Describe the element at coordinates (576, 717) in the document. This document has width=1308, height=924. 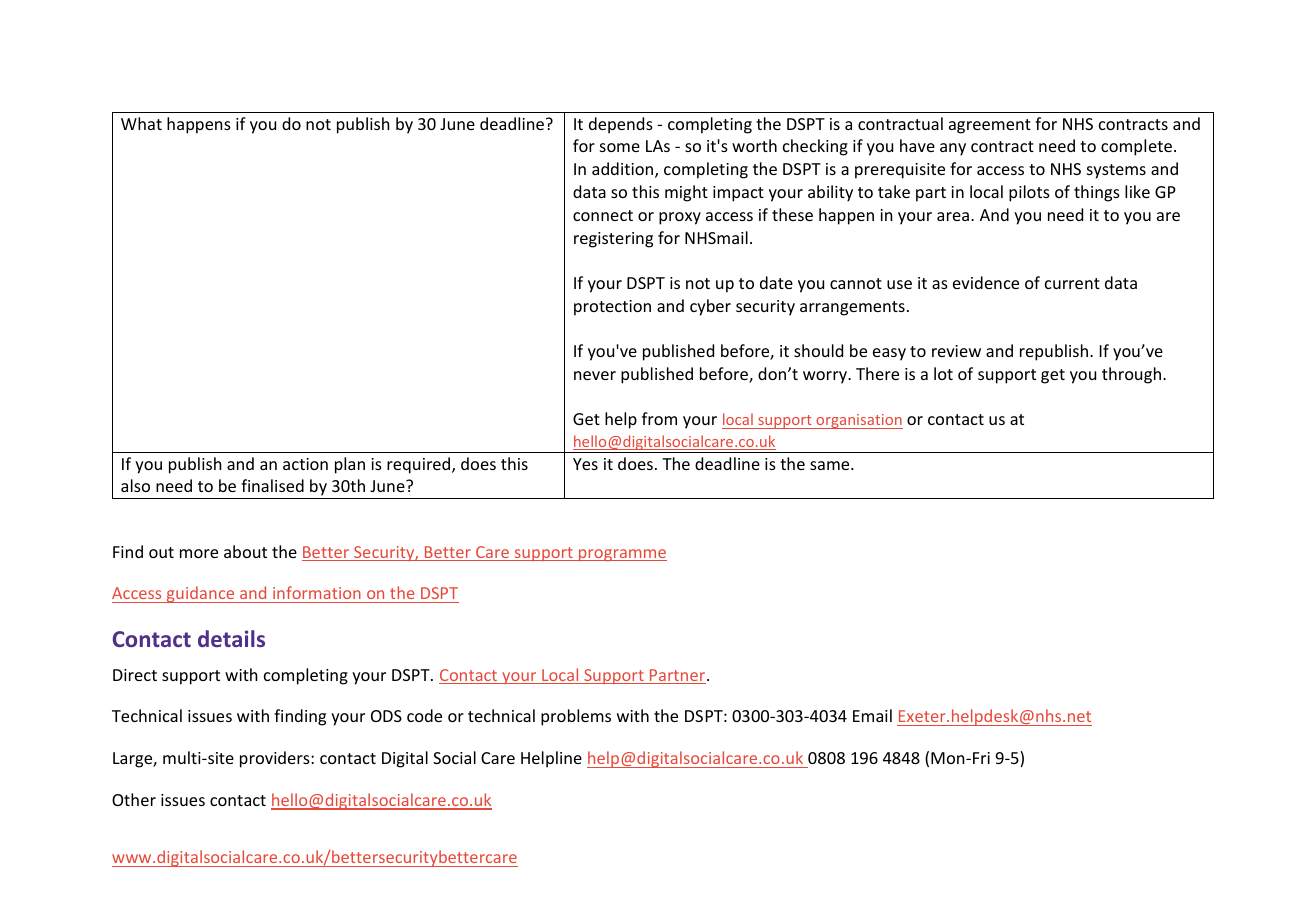
I see `problems` at that location.
